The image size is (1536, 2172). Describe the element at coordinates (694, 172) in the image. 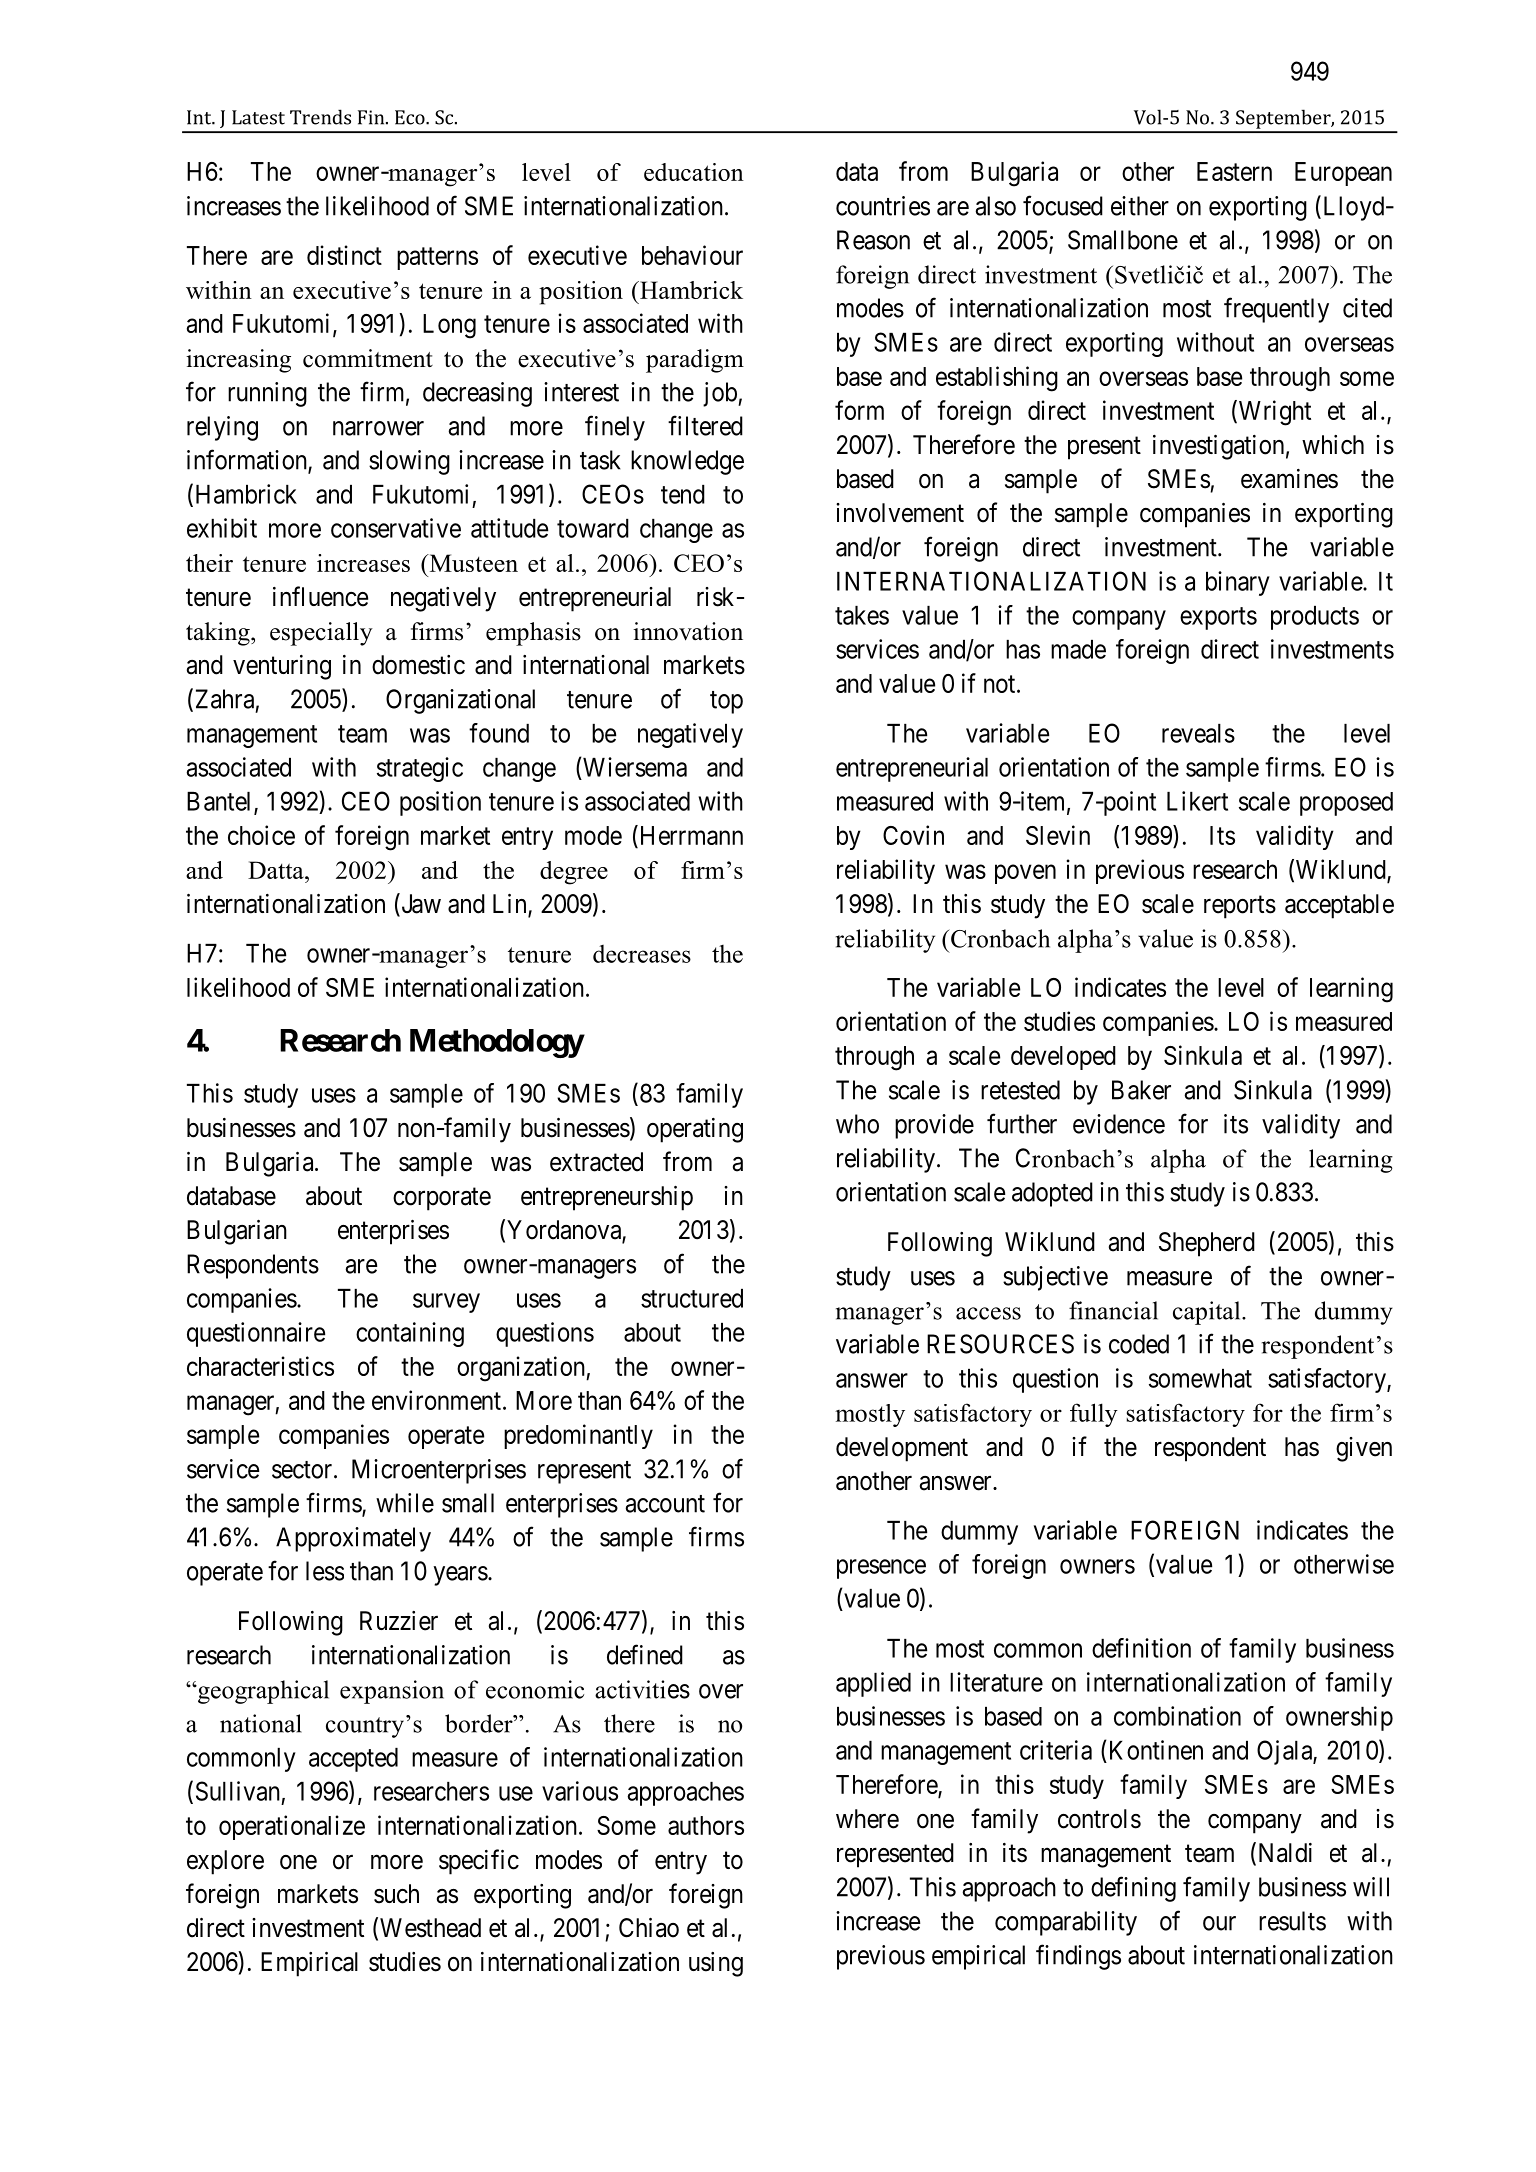

I see `education` at that location.
